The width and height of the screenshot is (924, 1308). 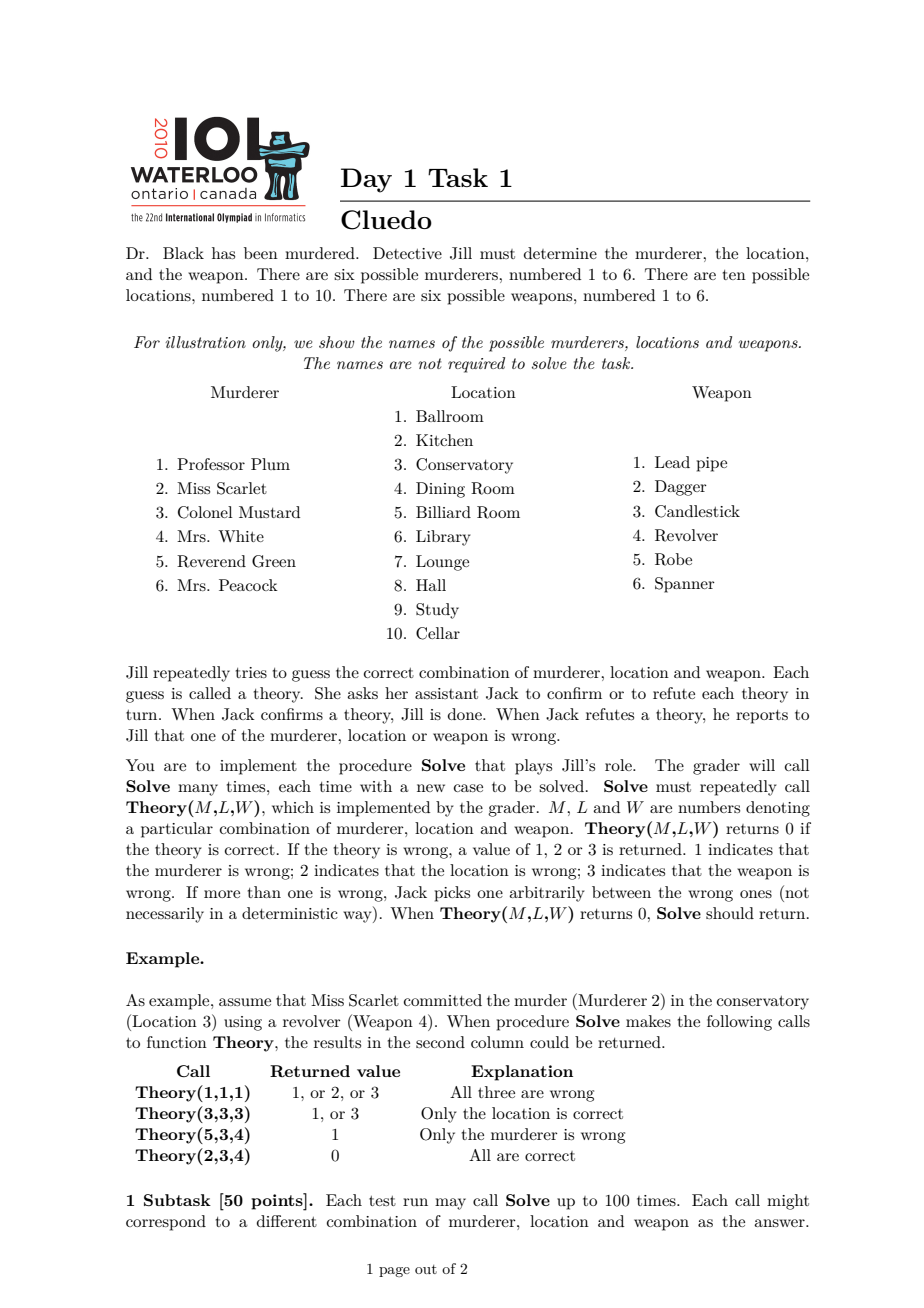 I want to click on may, so click(x=450, y=1204).
